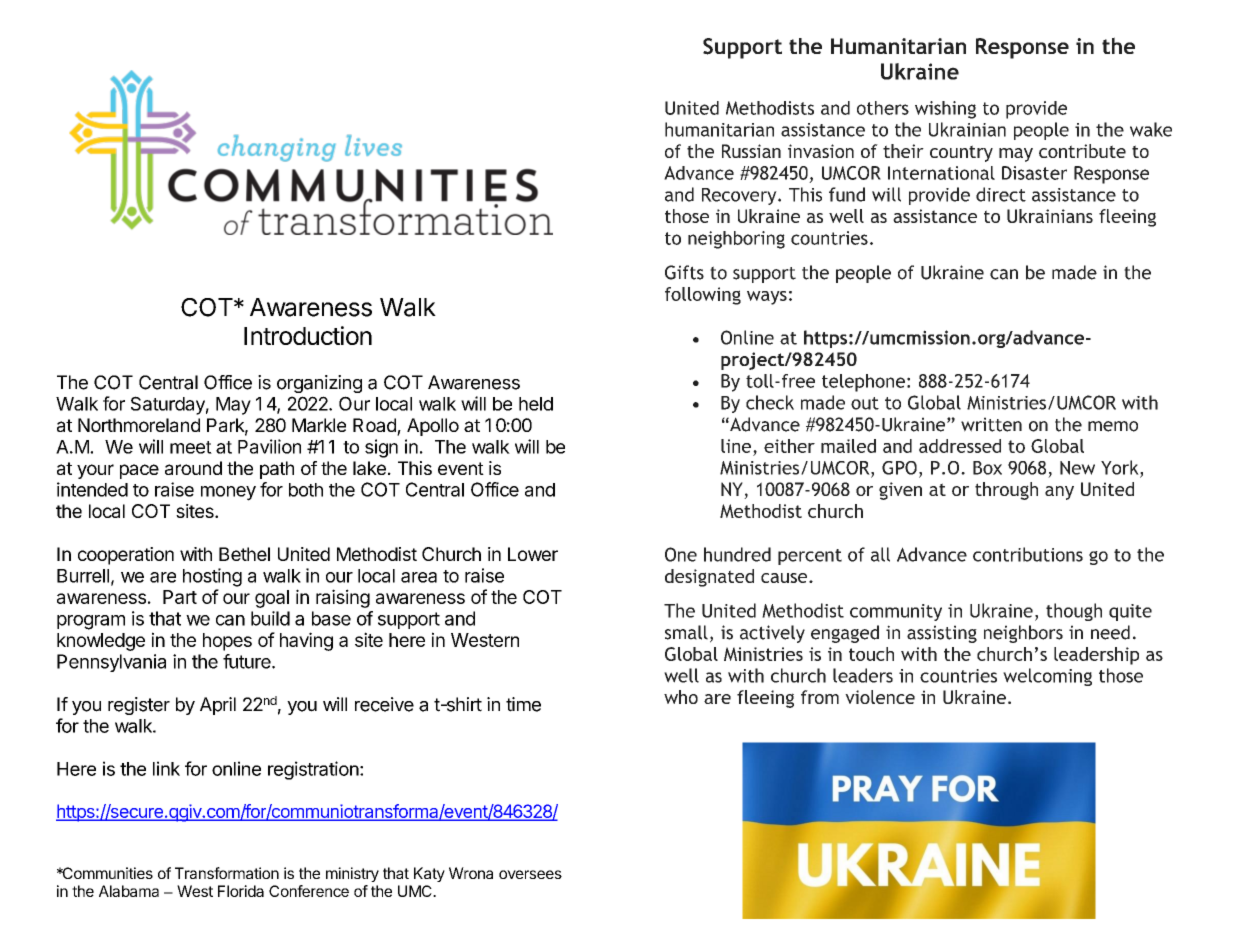 This document has height=952, width=1233. I want to click on contribute, so click(1082, 151).
